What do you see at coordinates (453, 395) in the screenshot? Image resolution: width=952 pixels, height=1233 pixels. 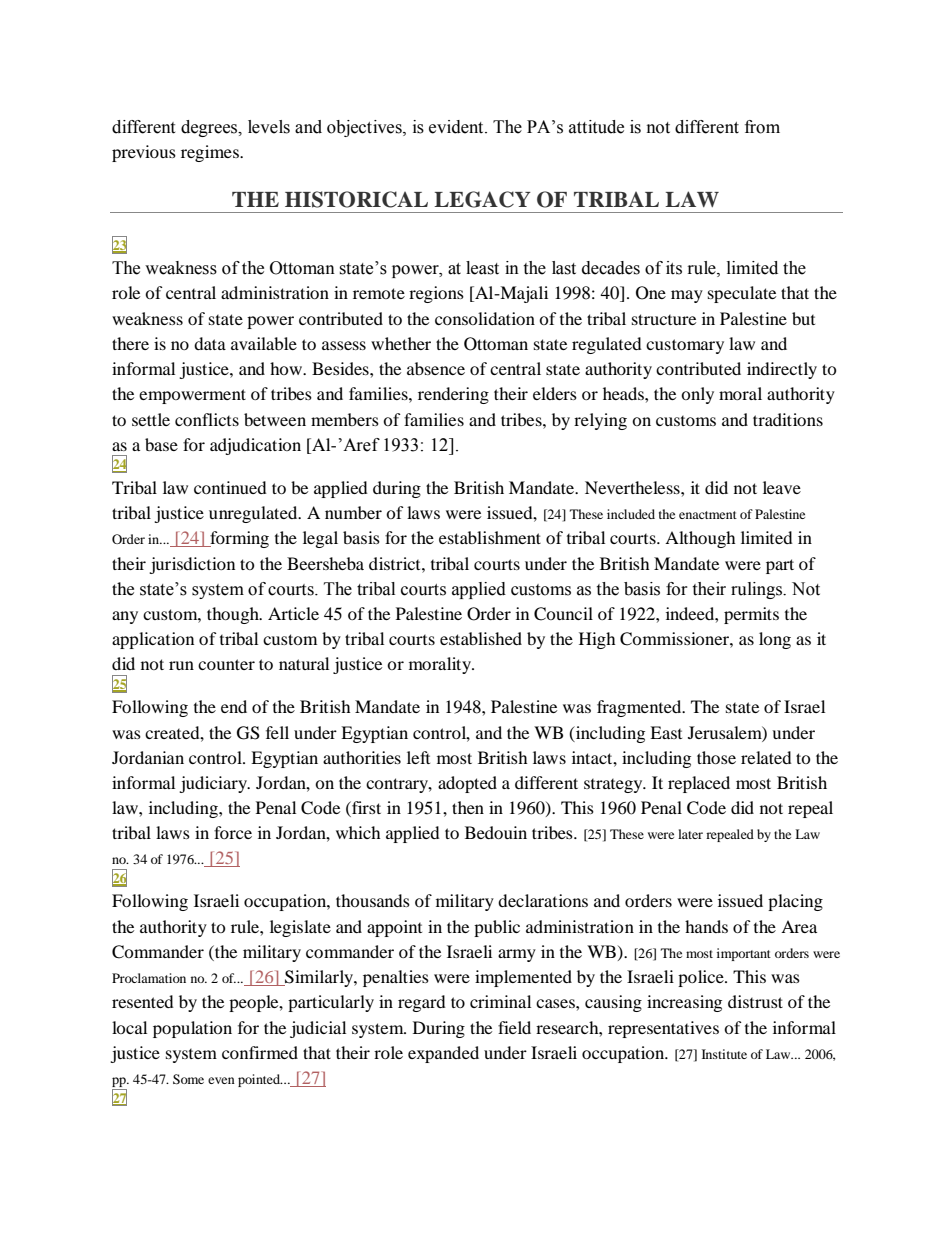 I see `rendering` at bounding box center [453, 395].
